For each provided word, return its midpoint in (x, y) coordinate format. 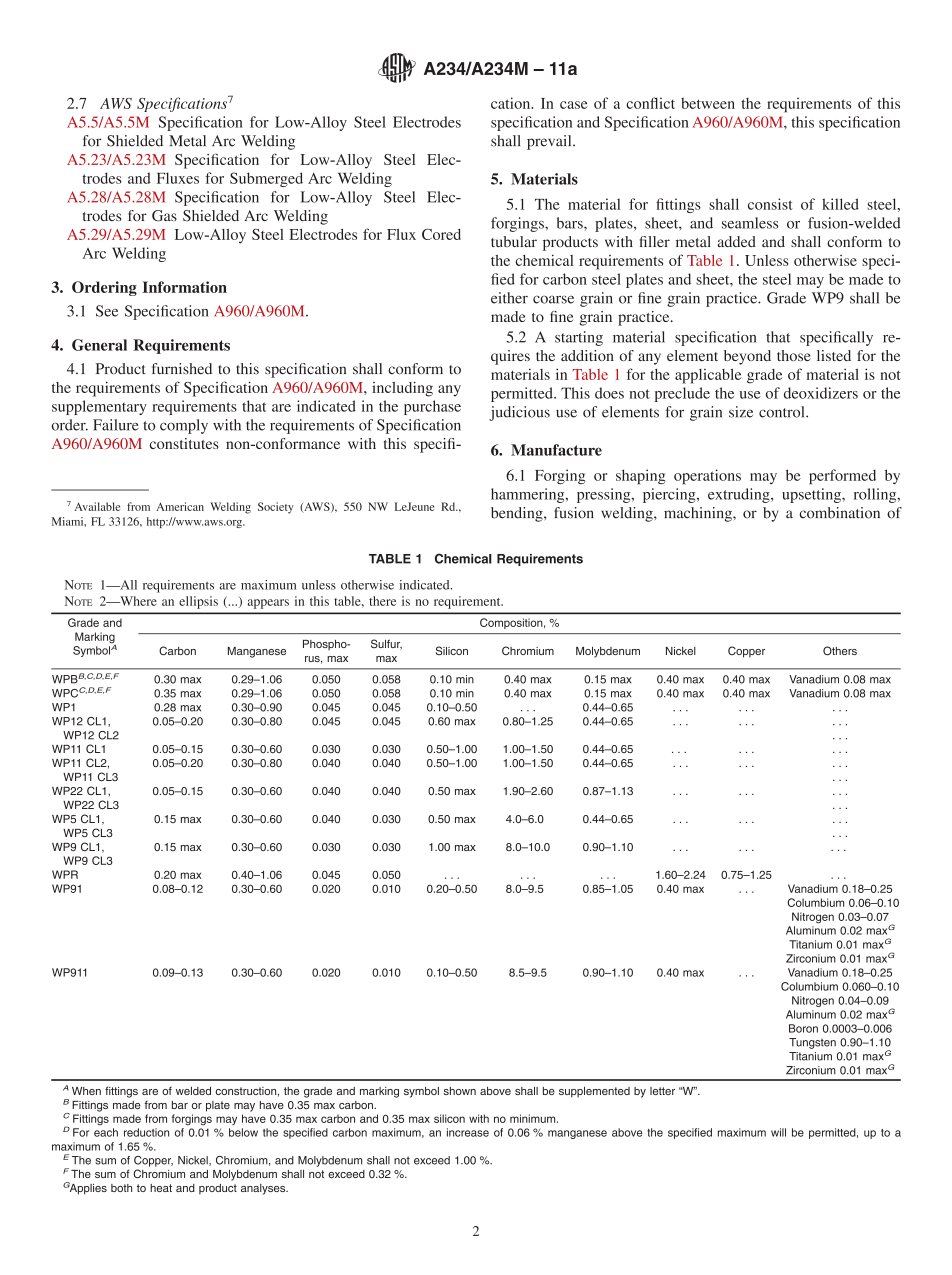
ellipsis (198, 602)
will (778, 1132)
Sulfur (386, 644)
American (180, 506)
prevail (550, 142)
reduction (146, 1132)
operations (707, 476)
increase (468, 1132)
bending (518, 514)
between (708, 103)
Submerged (266, 179)
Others (840, 650)
